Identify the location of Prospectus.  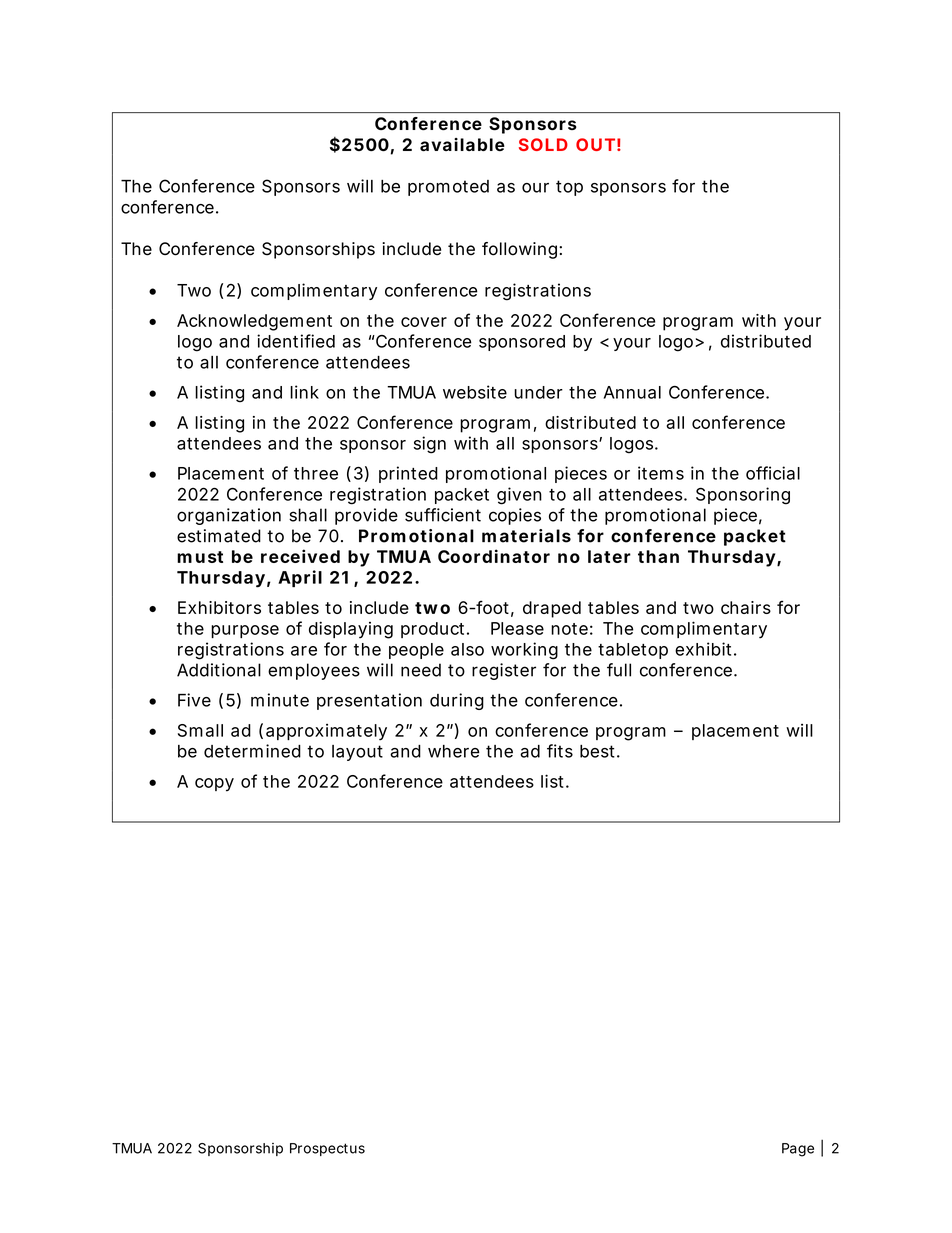
(327, 1149).
